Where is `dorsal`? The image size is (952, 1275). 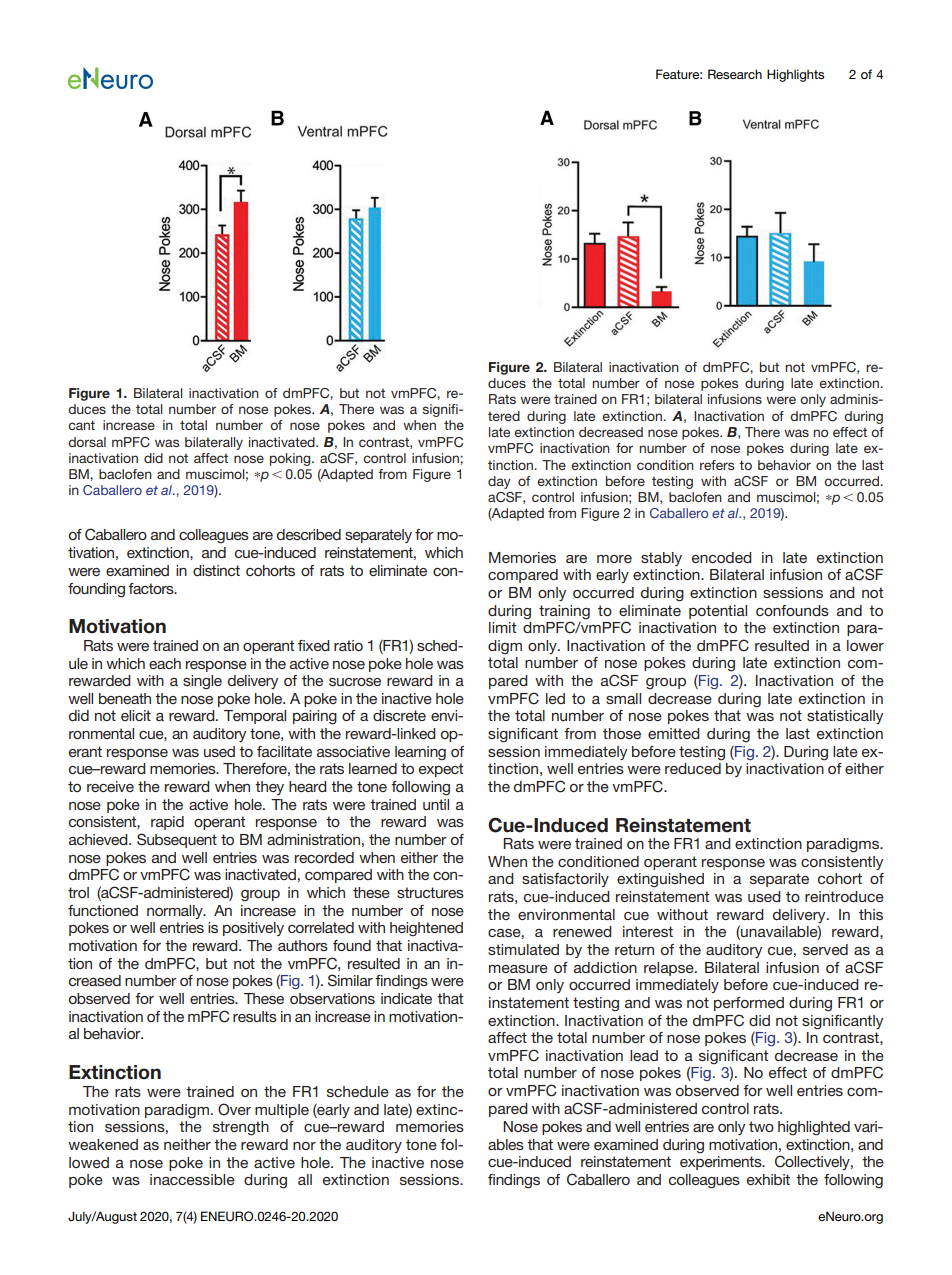 dorsal is located at coordinates (87, 442).
